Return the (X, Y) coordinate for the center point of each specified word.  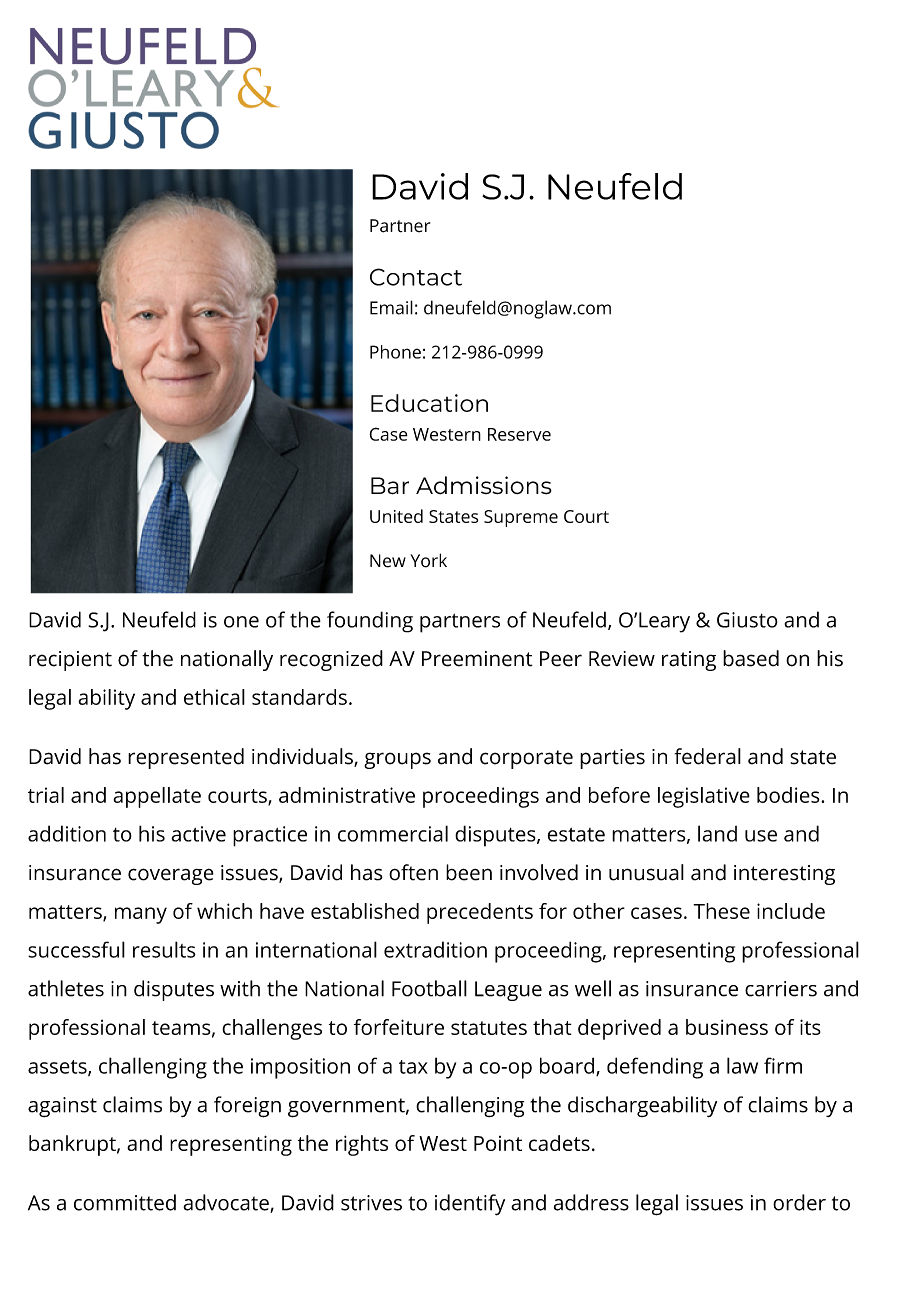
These (721, 911)
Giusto (747, 620)
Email (391, 307)
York (428, 560)
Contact (416, 277)
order (799, 1202)
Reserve (519, 434)
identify (470, 1205)
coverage (171, 876)
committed (125, 1202)
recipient (70, 661)
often (413, 872)
